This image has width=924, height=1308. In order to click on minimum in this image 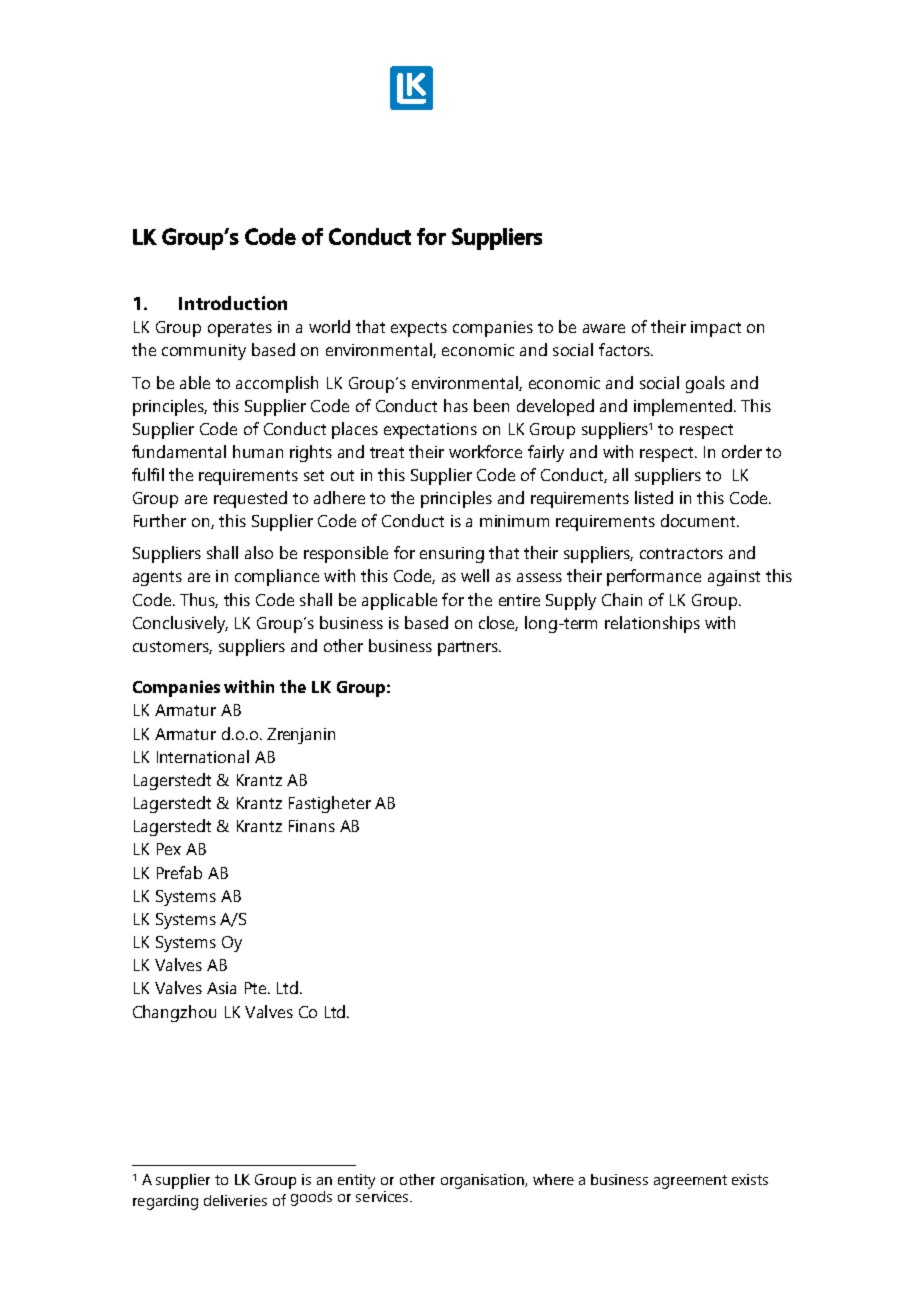, I will do `click(514, 521)`.
